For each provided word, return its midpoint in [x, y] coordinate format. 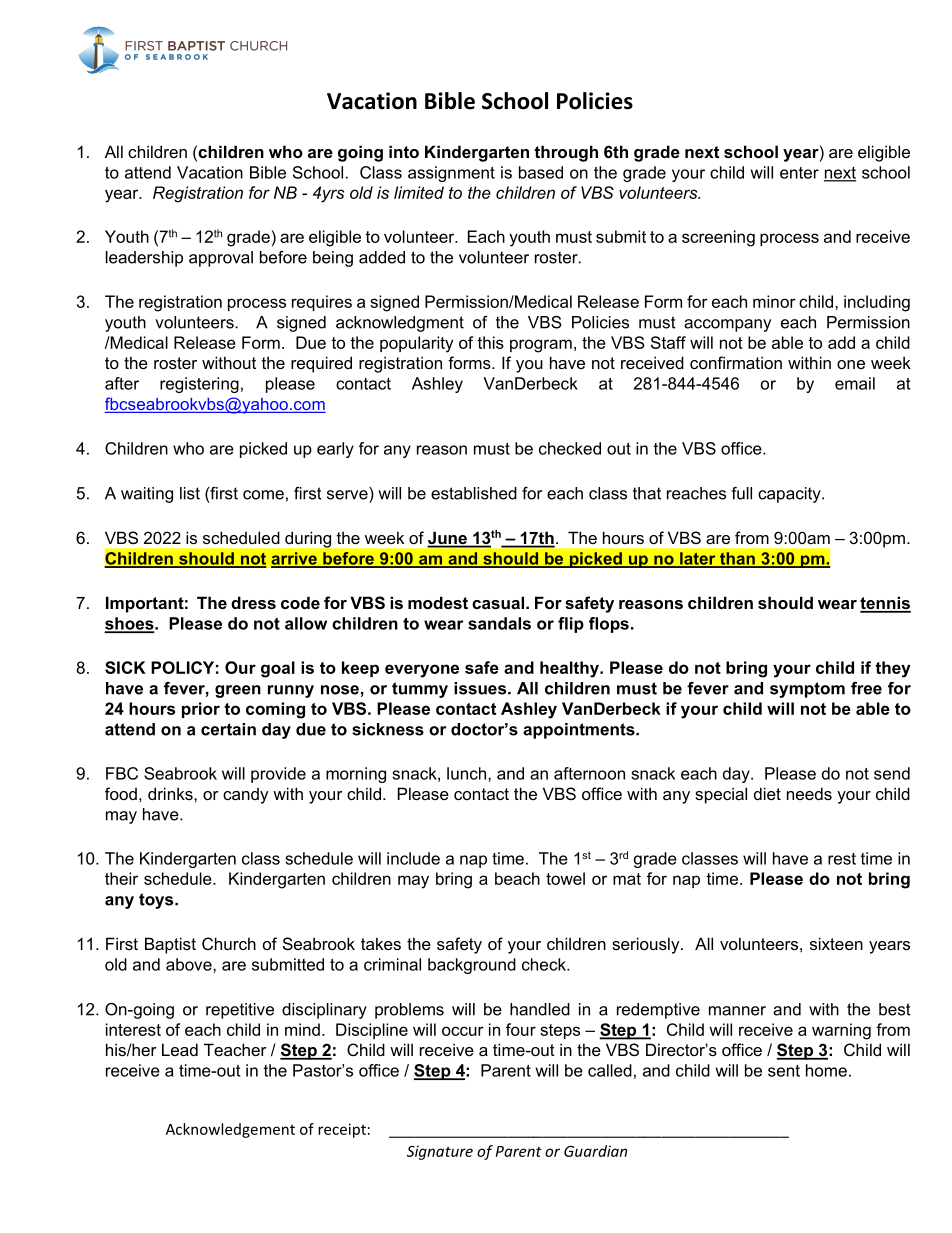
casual [499, 602]
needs [809, 793]
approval [221, 259]
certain [228, 729]
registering [199, 385]
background [472, 966]
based [541, 172]
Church [229, 943]
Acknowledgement [230, 1130]
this [490, 342]
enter [799, 173]
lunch [468, 773]
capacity [790, 495]
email [855, 383]
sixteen [836, 943]
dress [253, 602]
